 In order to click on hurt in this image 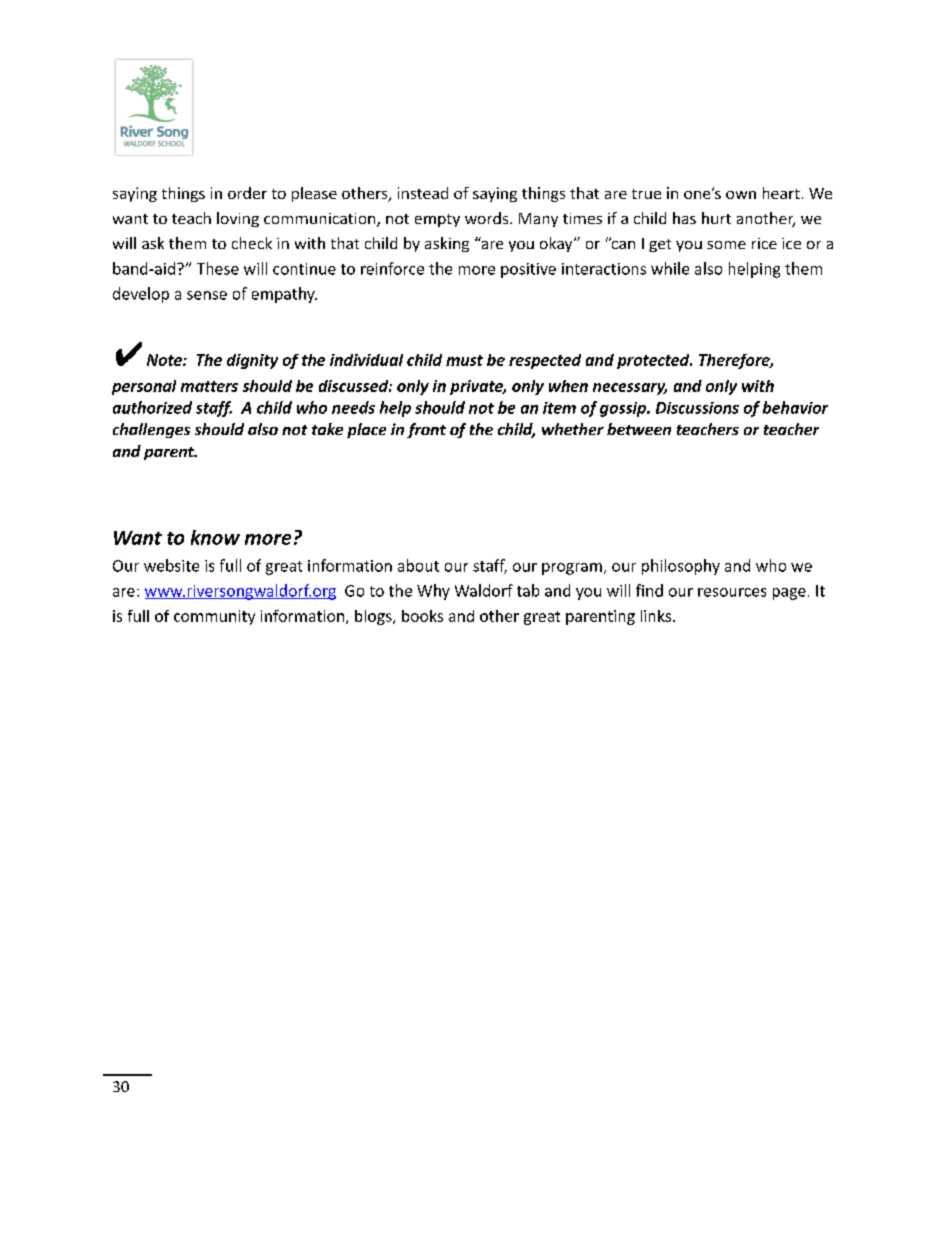, I will do `click(716, 218)`.
